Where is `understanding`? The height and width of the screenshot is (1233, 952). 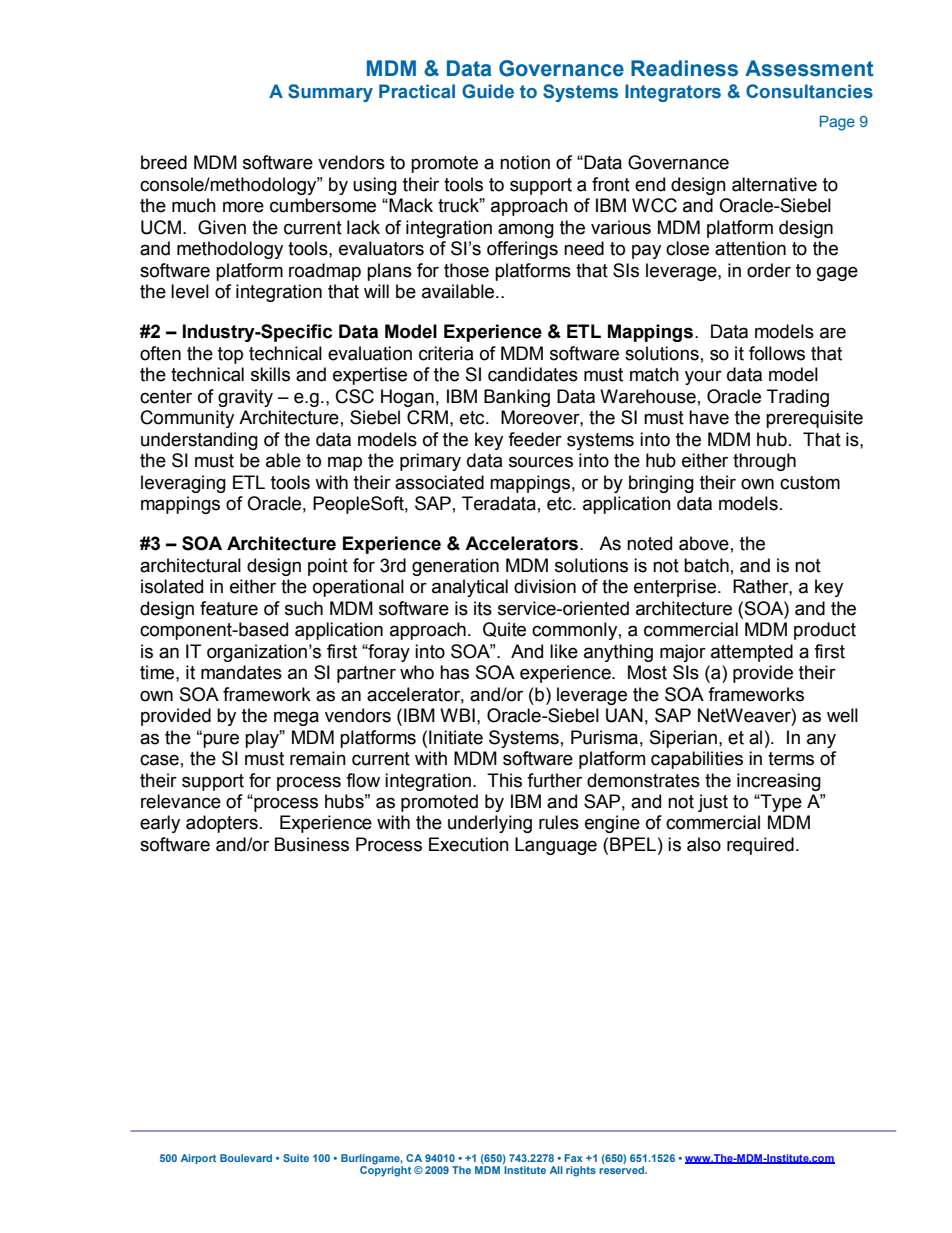
understanding is located at coordinates (199, 441).
